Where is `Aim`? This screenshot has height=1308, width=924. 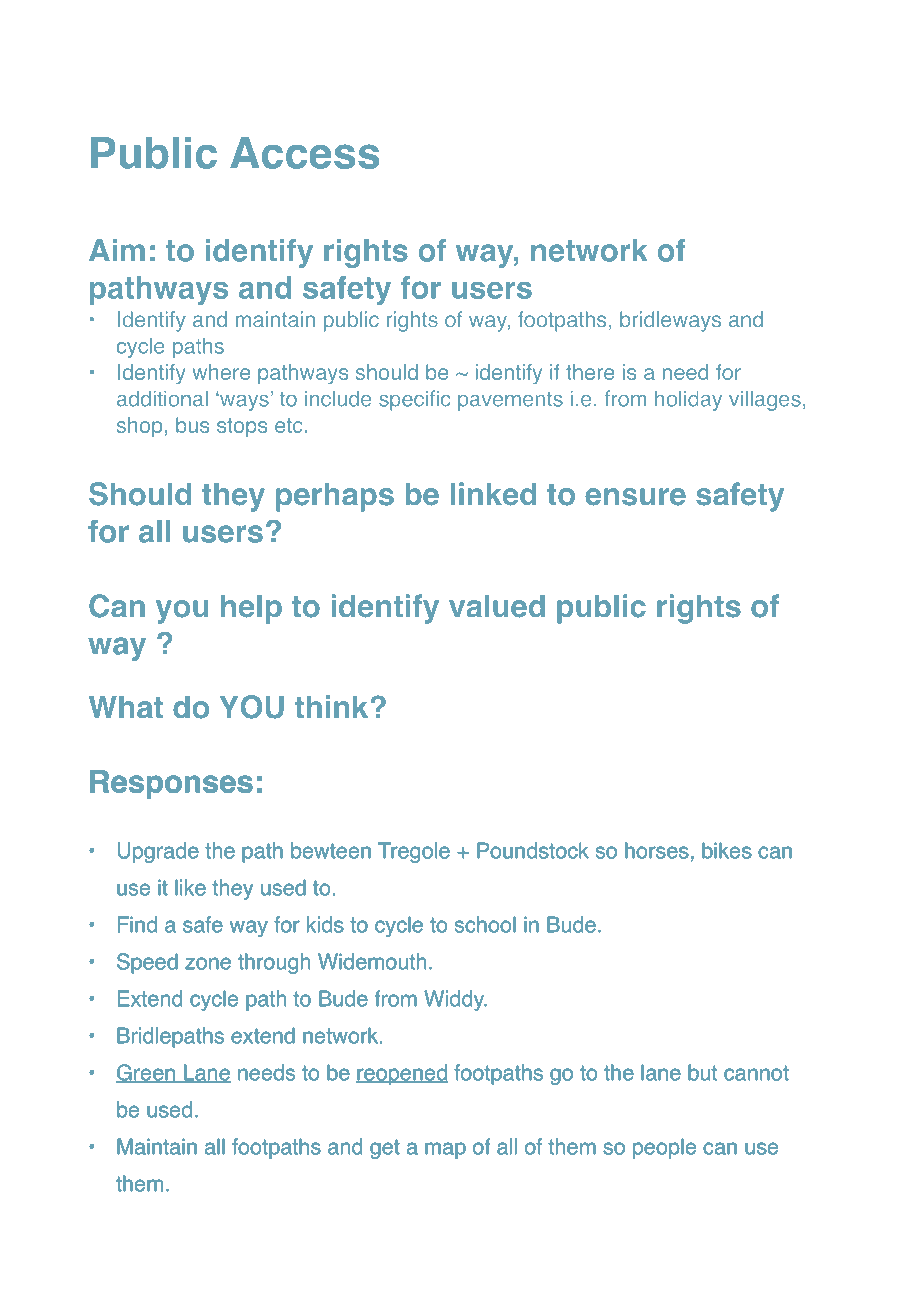
Aim is located at coordinates (117, 250).
